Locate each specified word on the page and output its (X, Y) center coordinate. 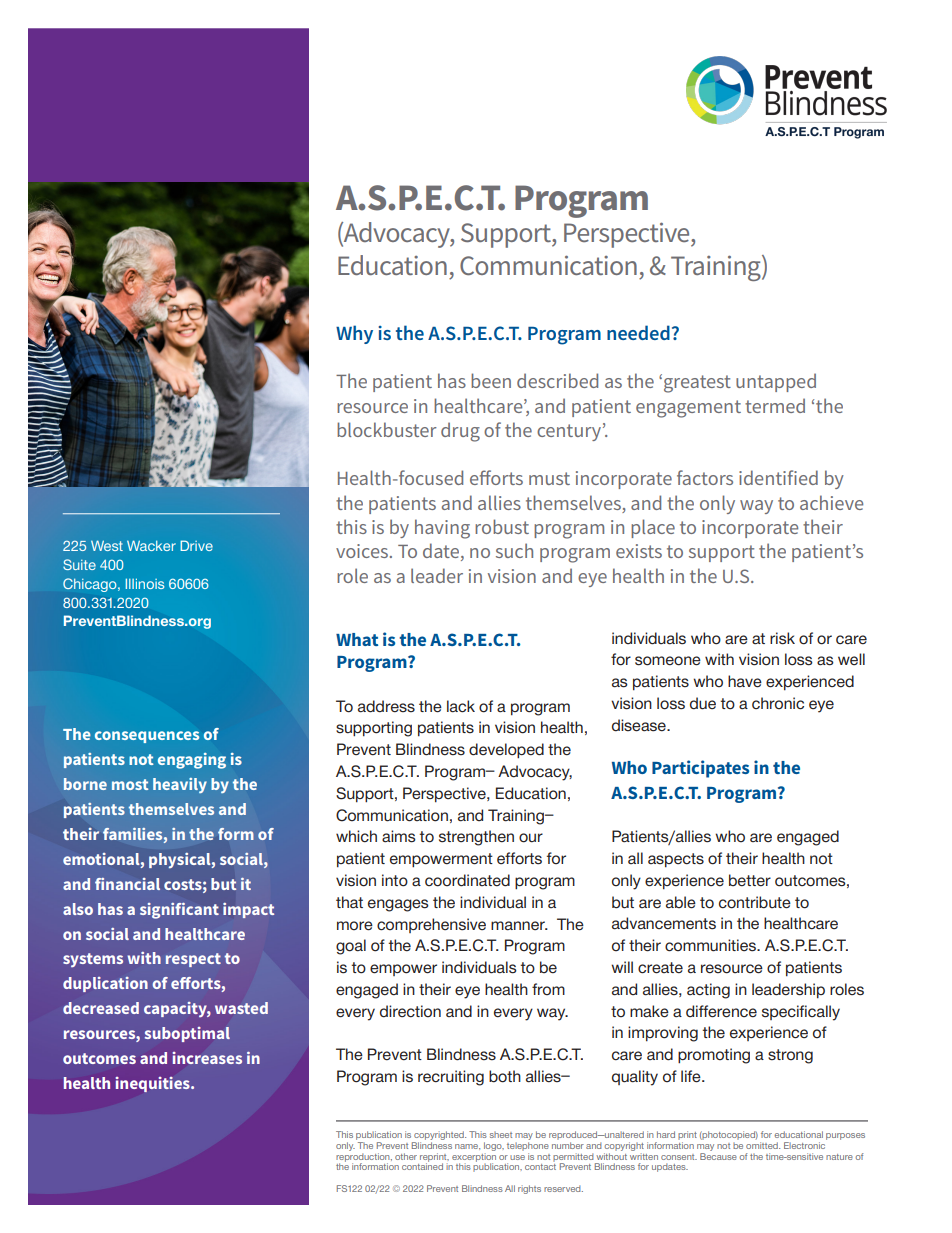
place (653, 528)
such (514, 550)
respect (193, 960)
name (467, 1147)
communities (712, 945)
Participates (700, 769)
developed (506, 751)
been (491, 380)
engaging (192, 761)
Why (354, 334)
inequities (153, 1084)
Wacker (151, 545)
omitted (763, 1145)
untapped (776, 382)
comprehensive (431, 925)
